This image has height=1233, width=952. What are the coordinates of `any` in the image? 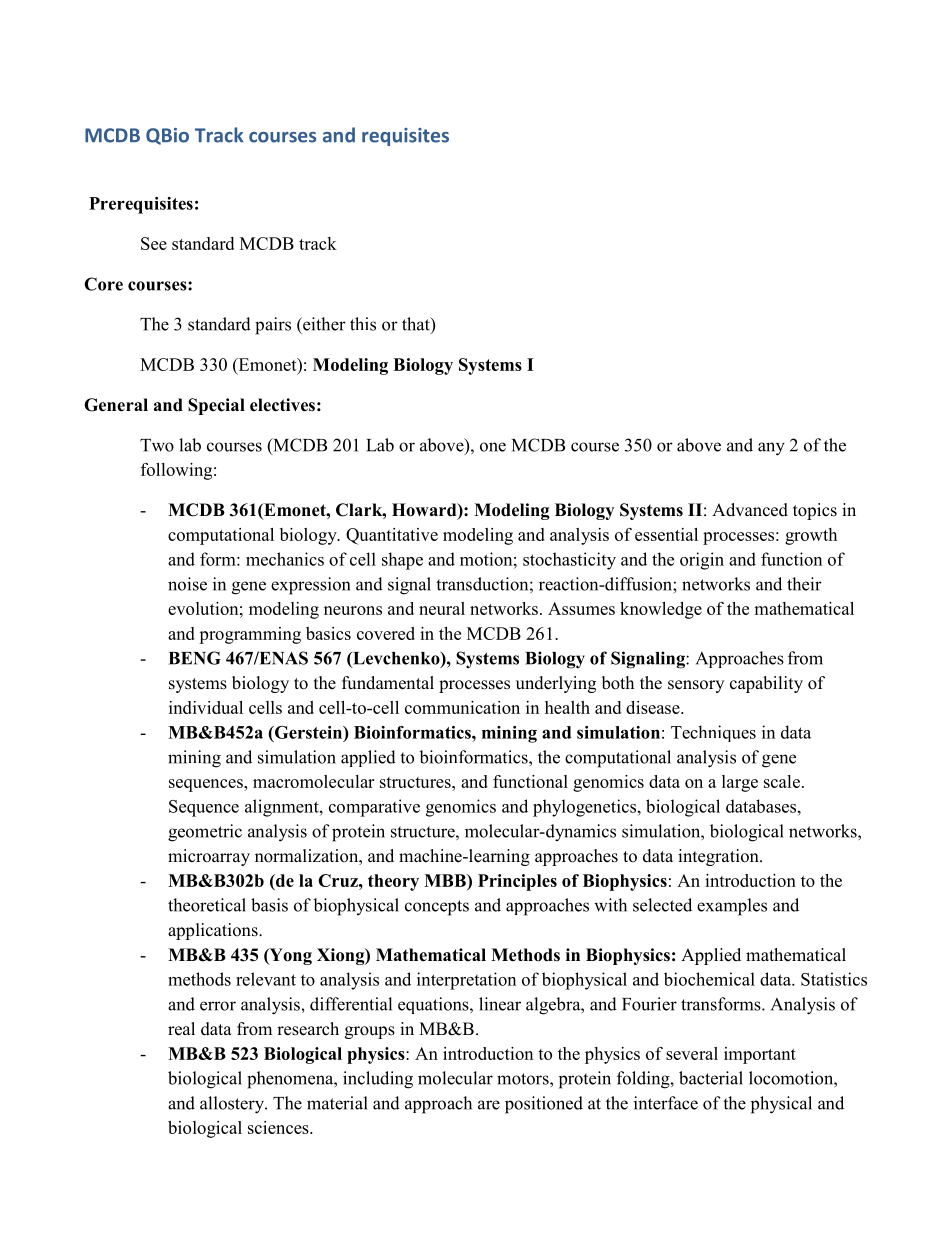 It's located at (771, 449).
